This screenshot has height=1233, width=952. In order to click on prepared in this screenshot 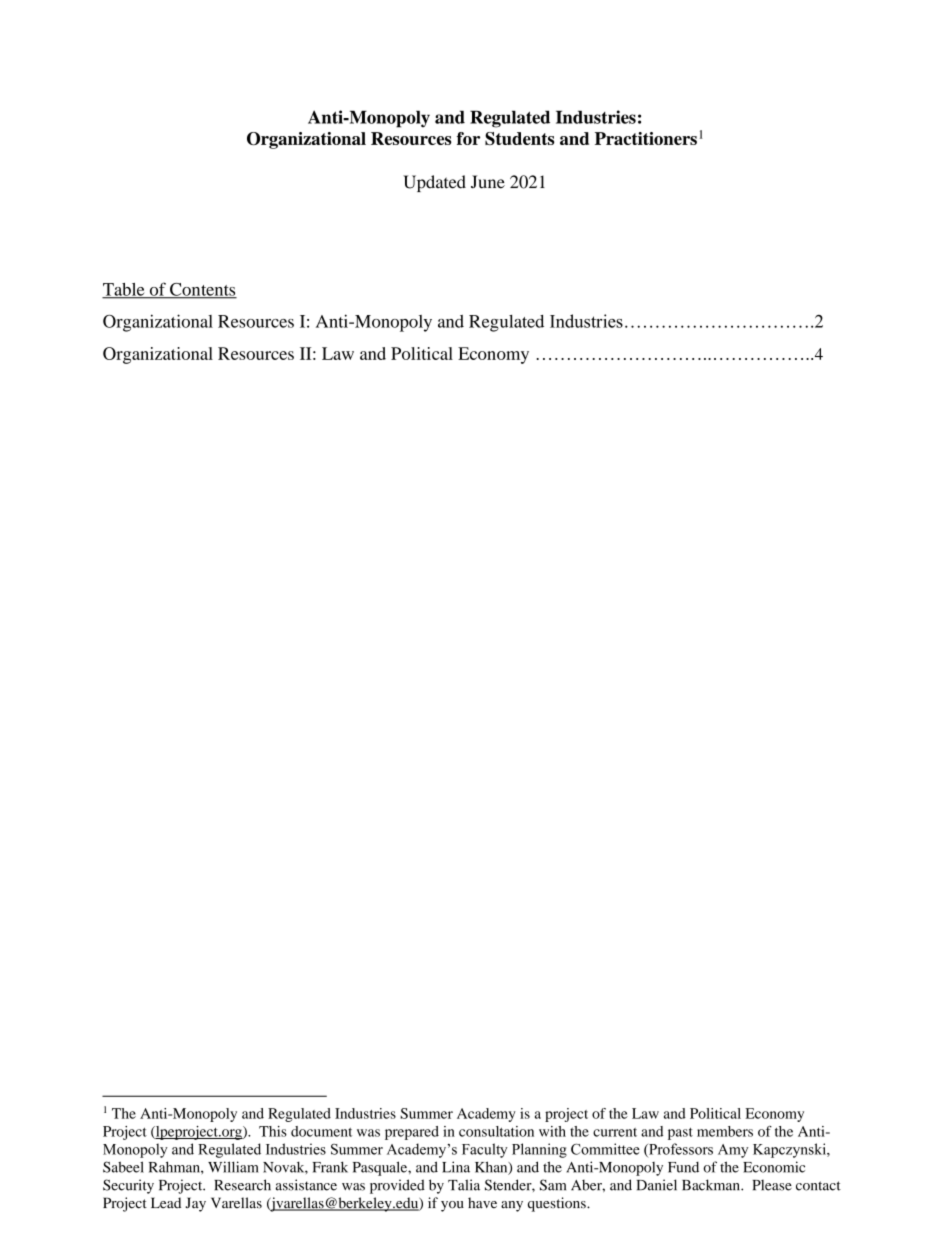, I will do `click(412, 1133)`.
